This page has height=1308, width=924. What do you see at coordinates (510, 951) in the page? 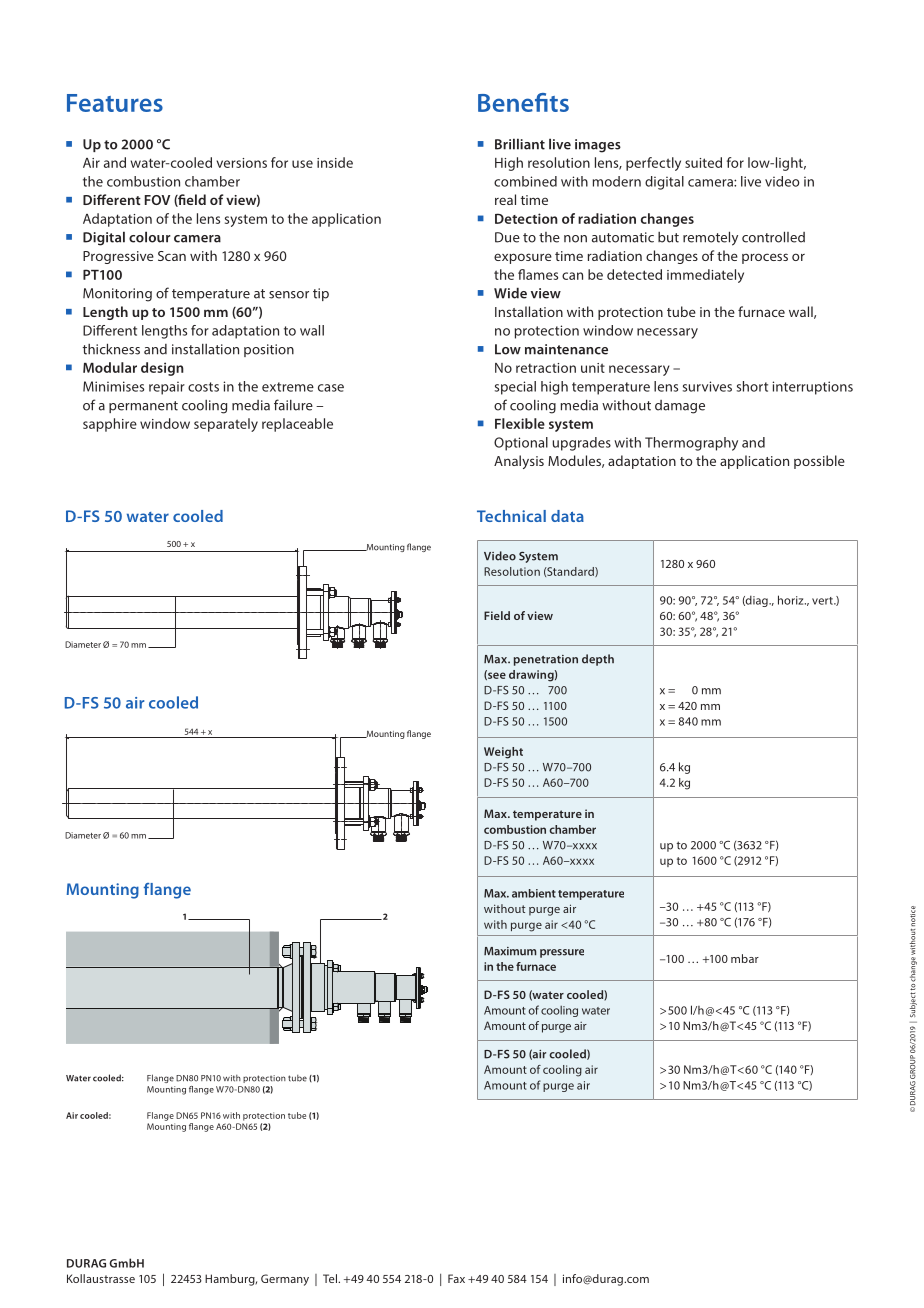
I see `Maximum` at bounding box center [510, 951].
